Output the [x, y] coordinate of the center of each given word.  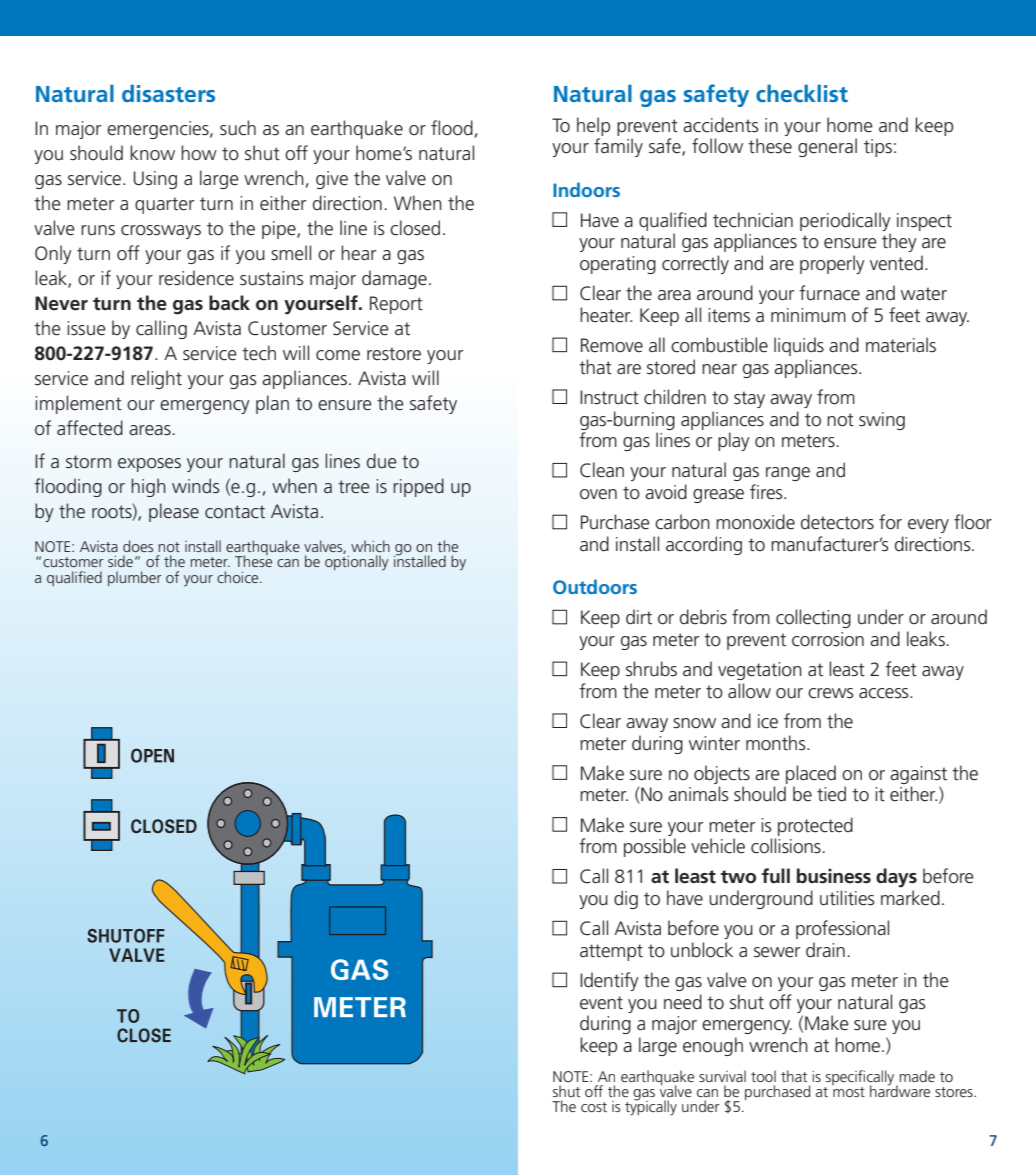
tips [878, 148]
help [593, 126]
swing [882, 421]
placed [811, 774]
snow [694, 723]
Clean [602, 470]
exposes [149, 465]
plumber [135, 578]
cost [594, 1107]
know [152, 152]
